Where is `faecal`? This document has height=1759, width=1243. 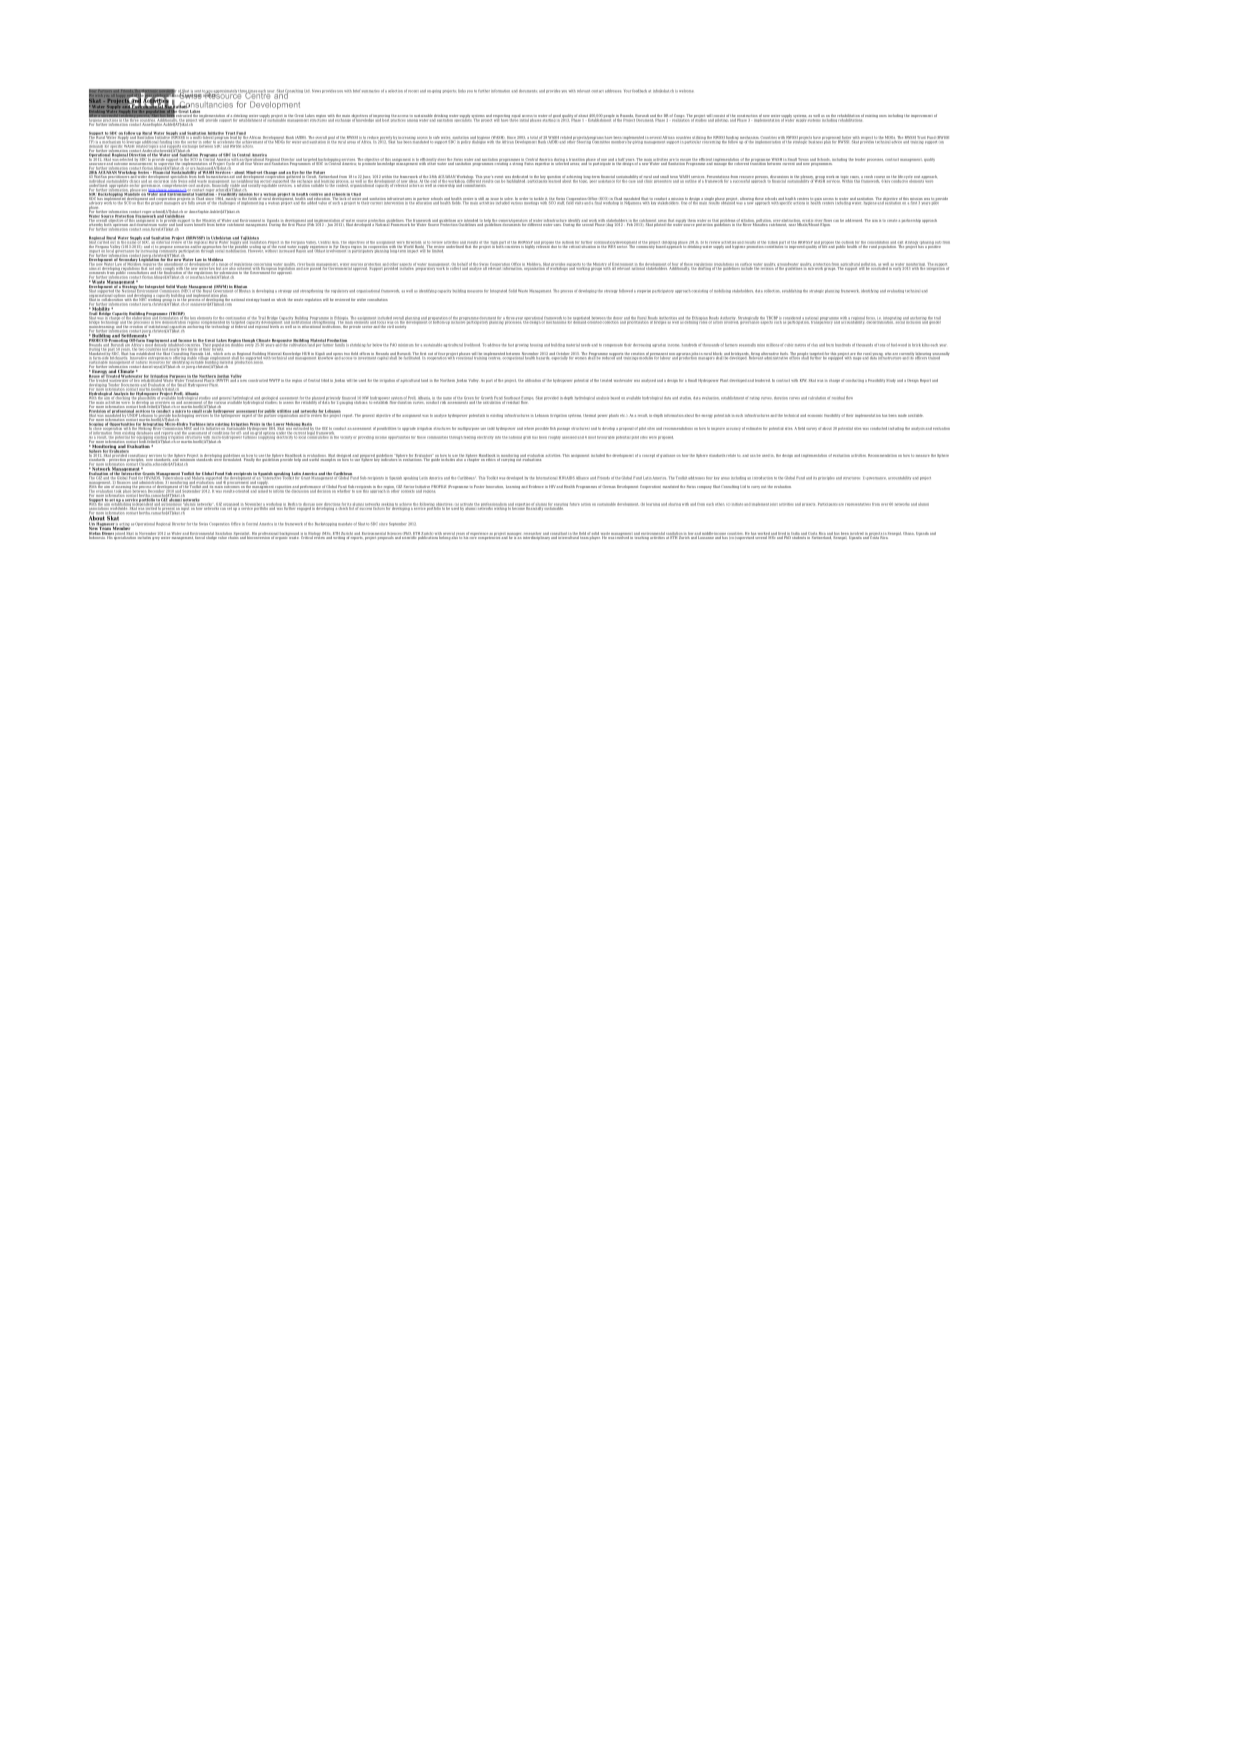 faecal is located at coordinates (200, 536).
